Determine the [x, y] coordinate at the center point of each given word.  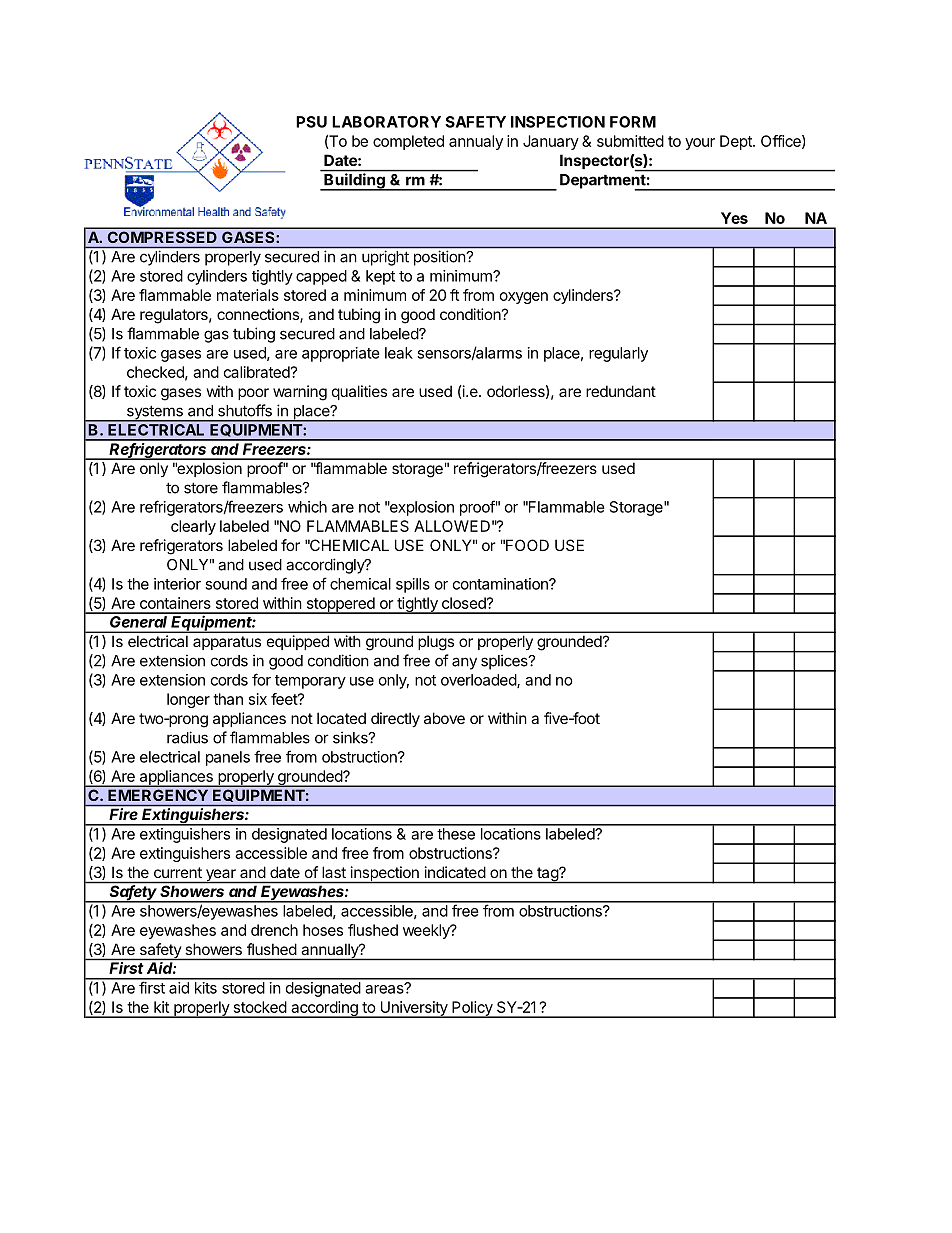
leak [399, 353]
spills [413, 585]
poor [253, 394]
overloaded [479, 681]
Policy [472, 1009]
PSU [311, 122]
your [700, 144]
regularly [618, 354]
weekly [427, 931]
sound [226, 584]
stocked [260, 1007]
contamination [501, 584]
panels [228, 758]
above [444, 718]
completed [408, 142]
